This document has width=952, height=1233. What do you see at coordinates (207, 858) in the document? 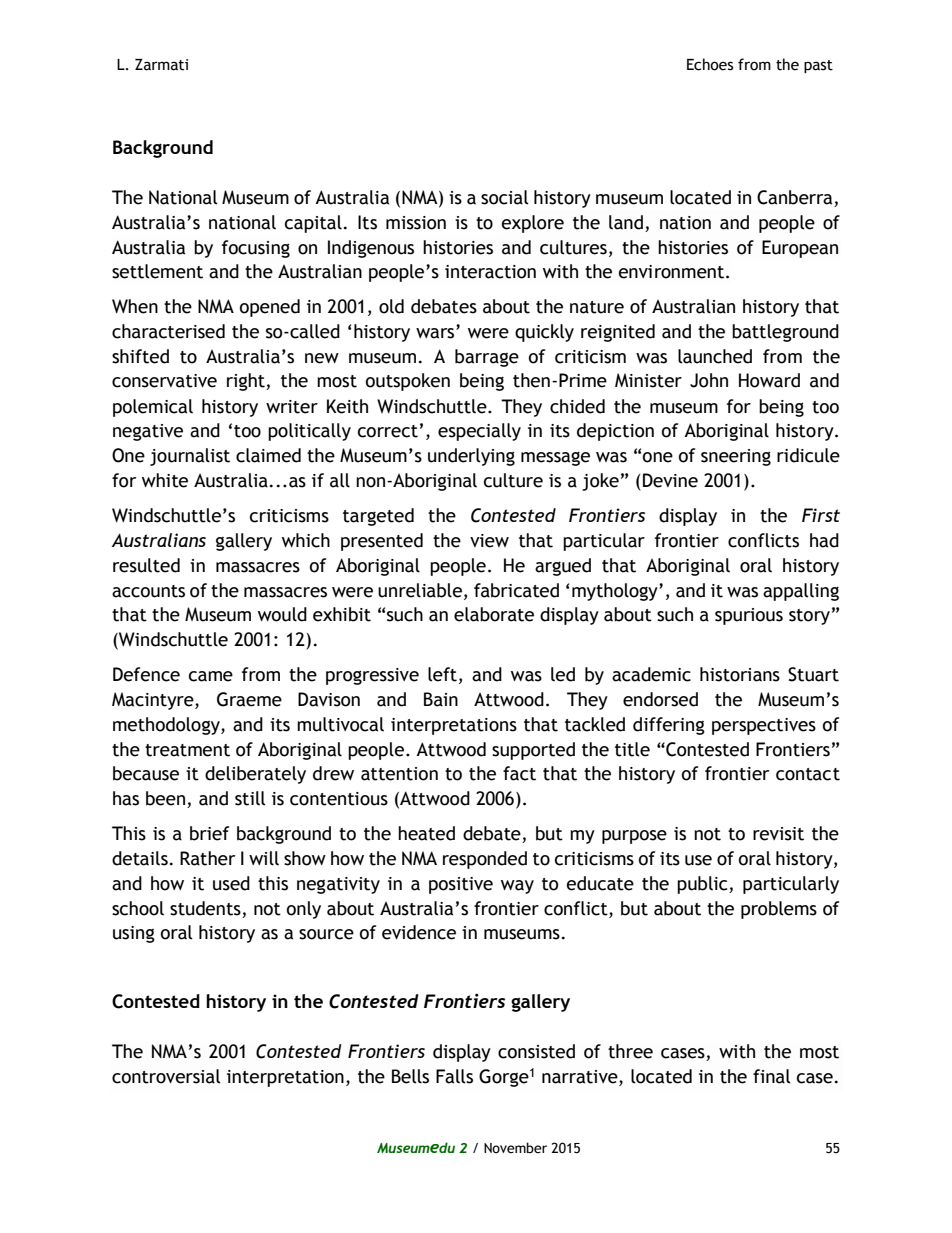
I see `Rather` at bounding box center [207, 858].
